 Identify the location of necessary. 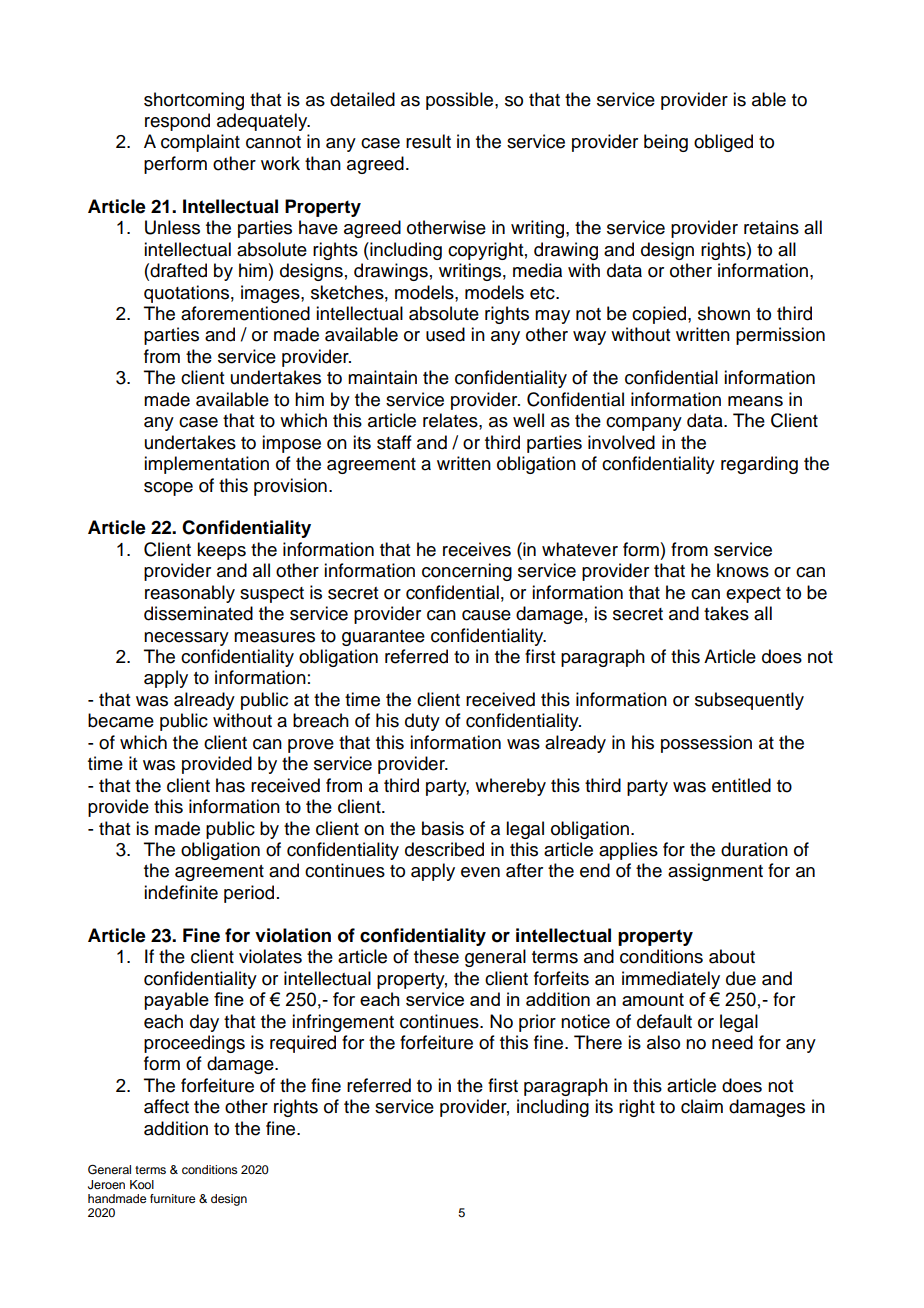
(186, 639).
